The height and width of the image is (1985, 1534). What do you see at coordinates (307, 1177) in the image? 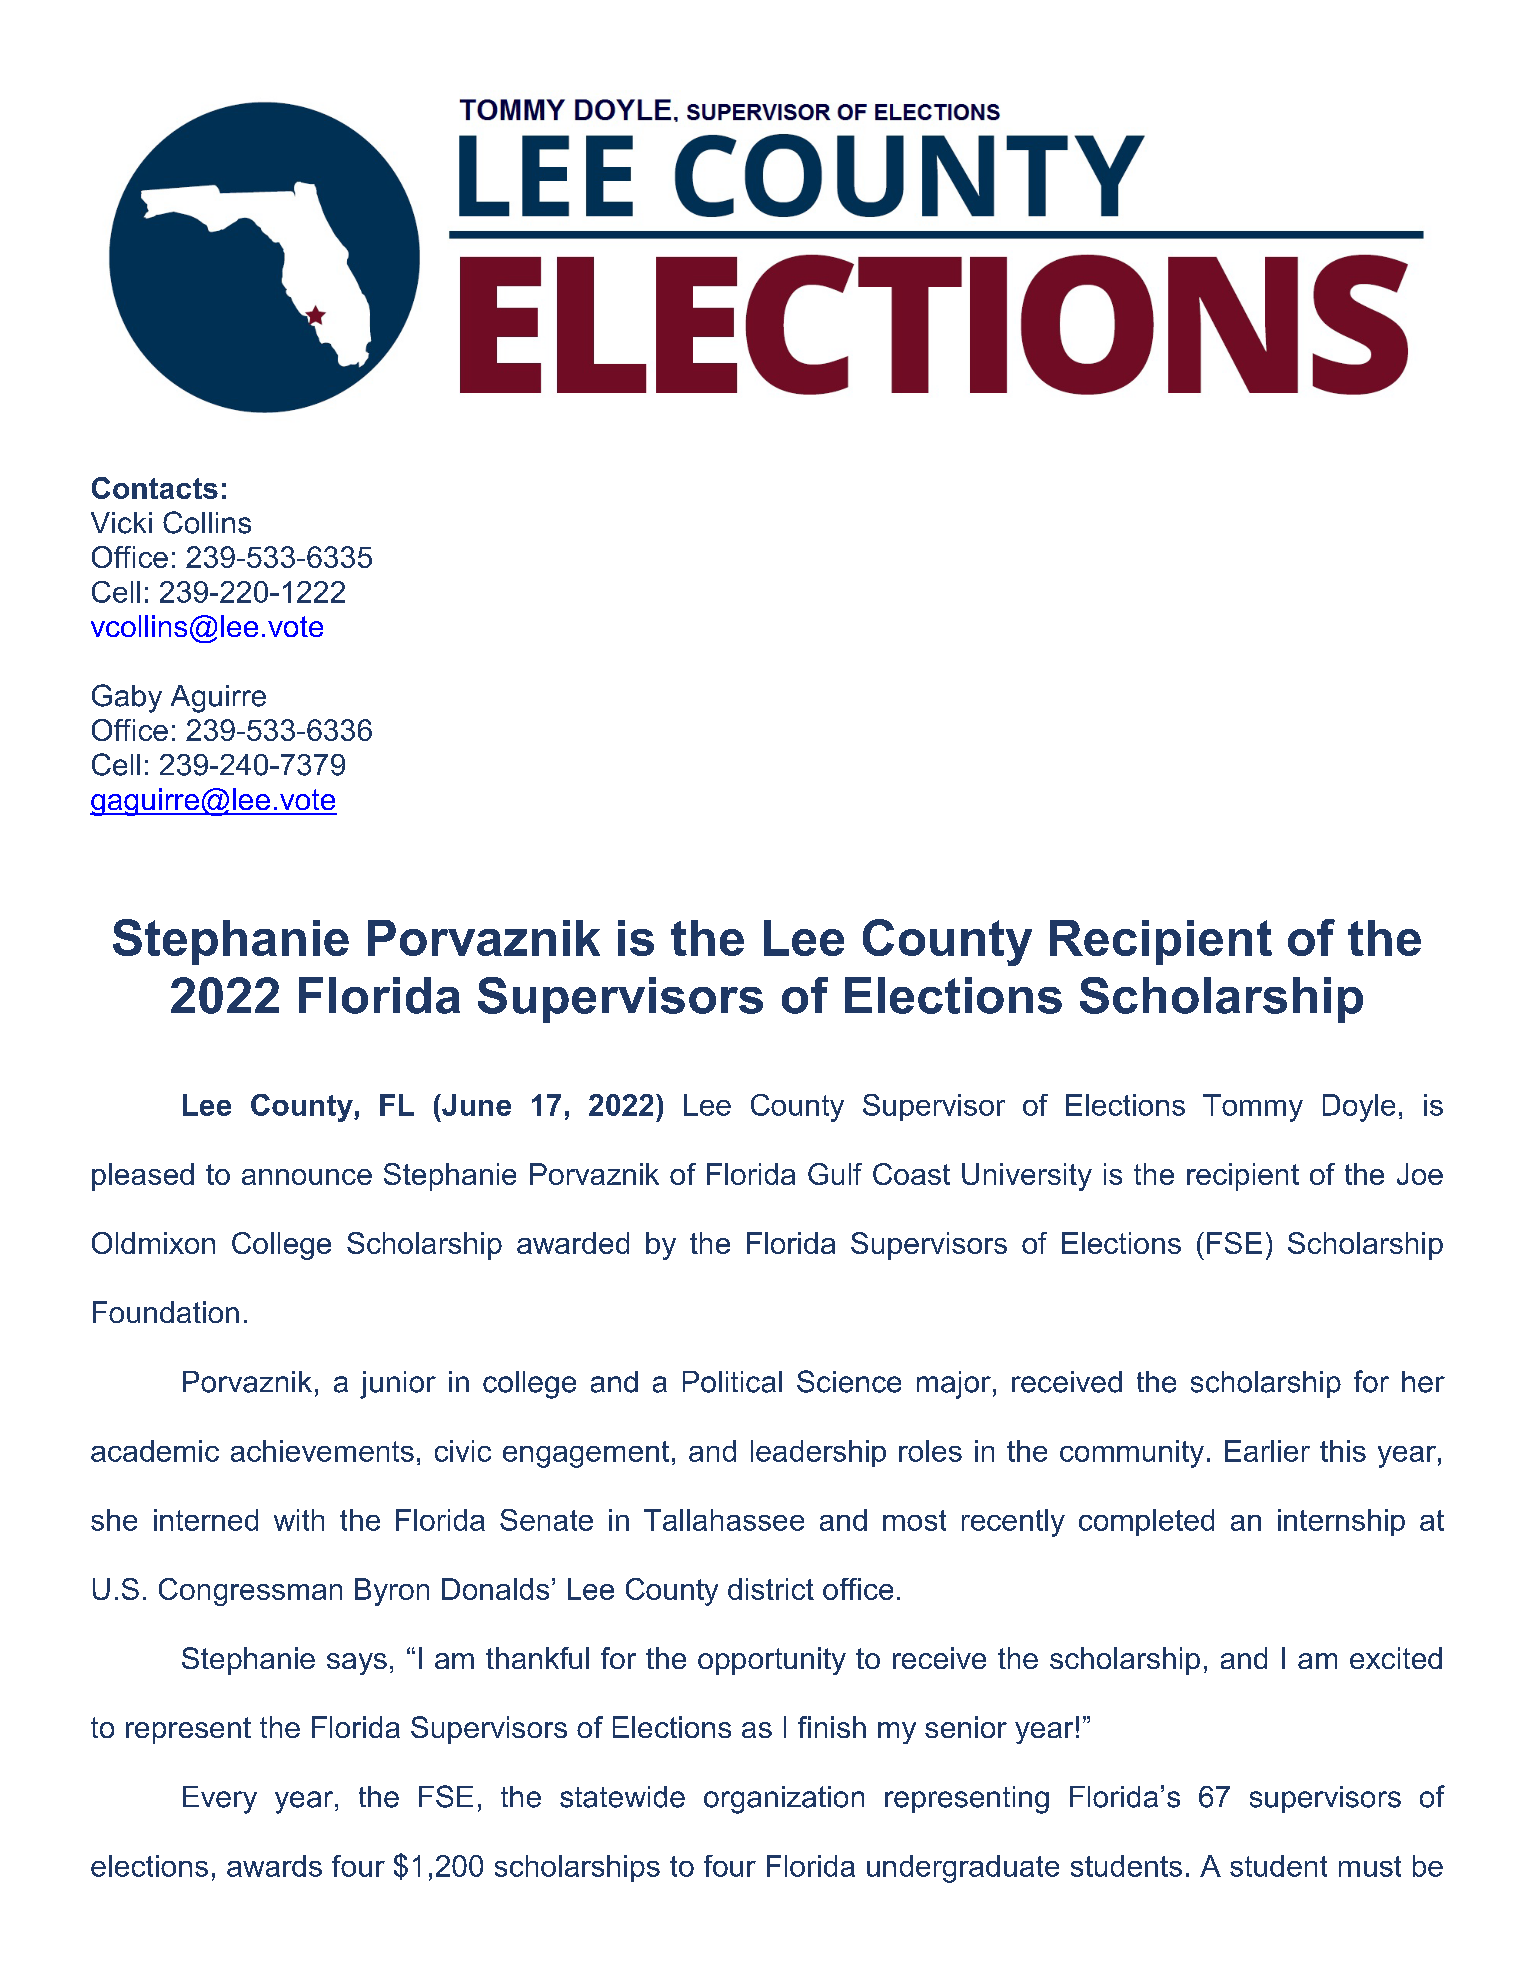
I see `announce` at bounding box center [307, 1177].
